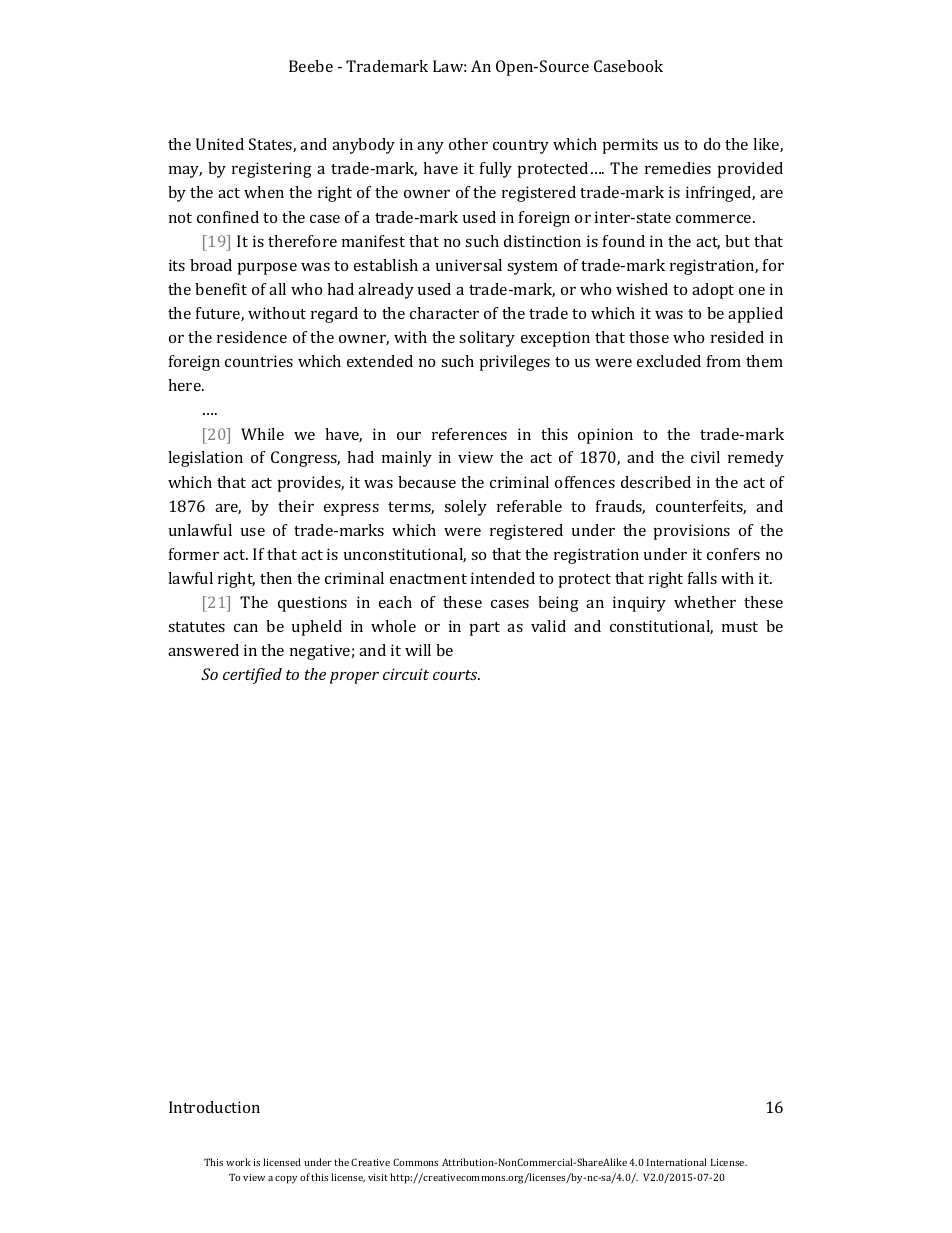 The width and height of the page is (952, 1233). I want to click on remedies, so click(678, 168).
